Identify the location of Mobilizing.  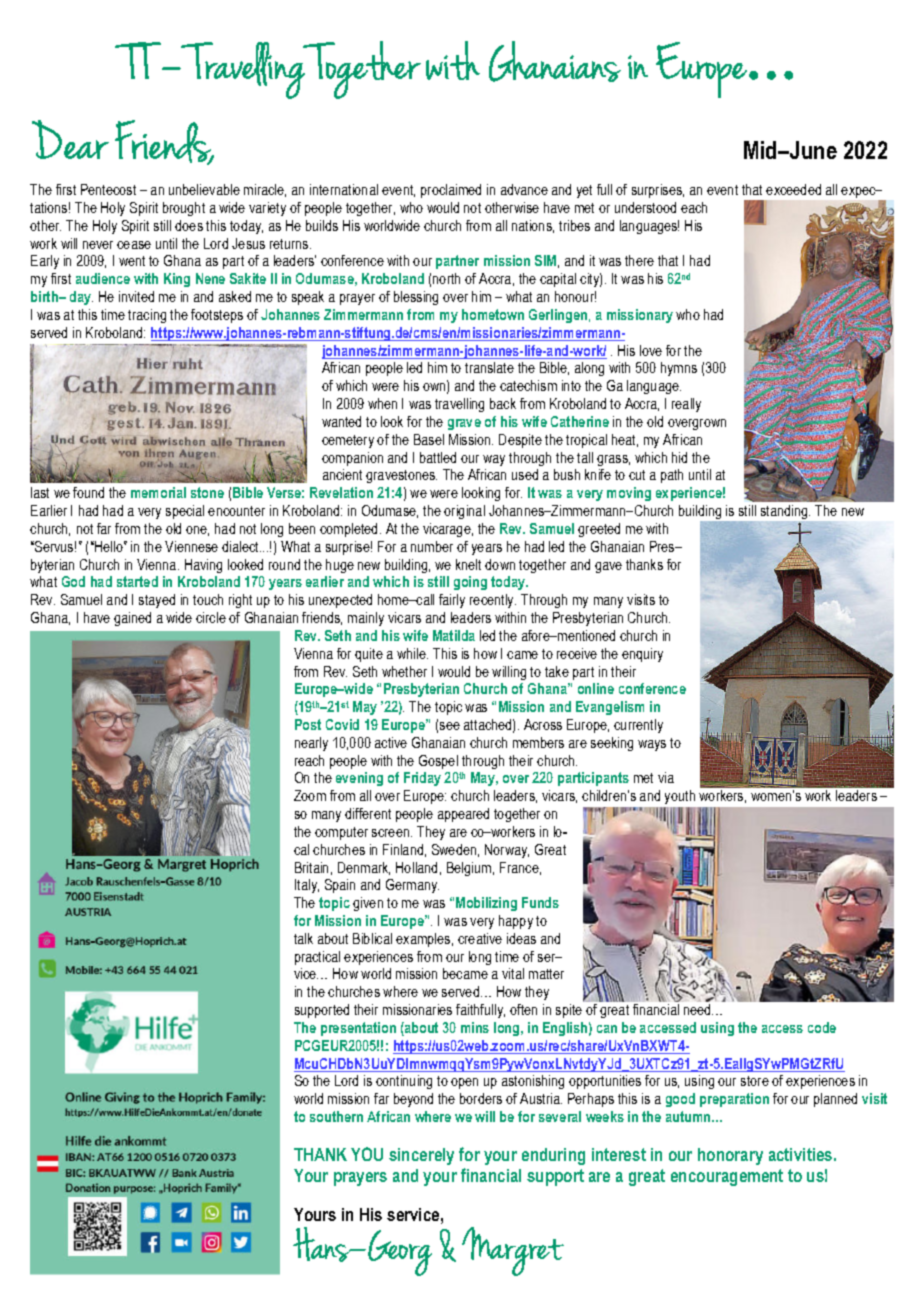
(486, 904).
